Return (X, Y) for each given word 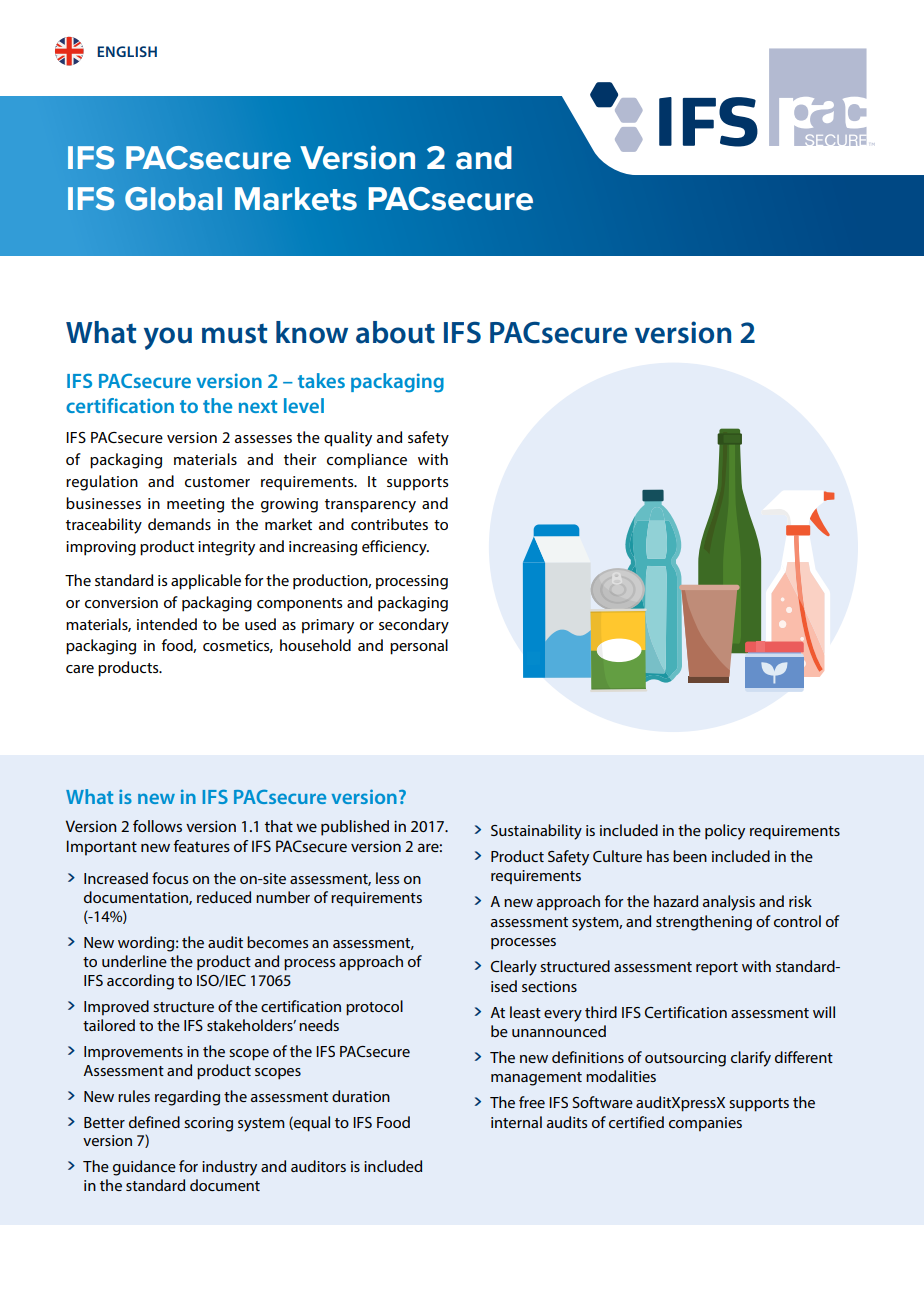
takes (321, 380)
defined (154, 1122)
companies (705, 1124)
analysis (729, 903)
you (168, 338)
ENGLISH (127, 51)
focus (170, 878)
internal (516, 1122)
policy (725, 832)
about (395, 332)
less (387, 878)
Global (173, 199)
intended (167, 624)
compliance (367, 461)
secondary (414, 626)
